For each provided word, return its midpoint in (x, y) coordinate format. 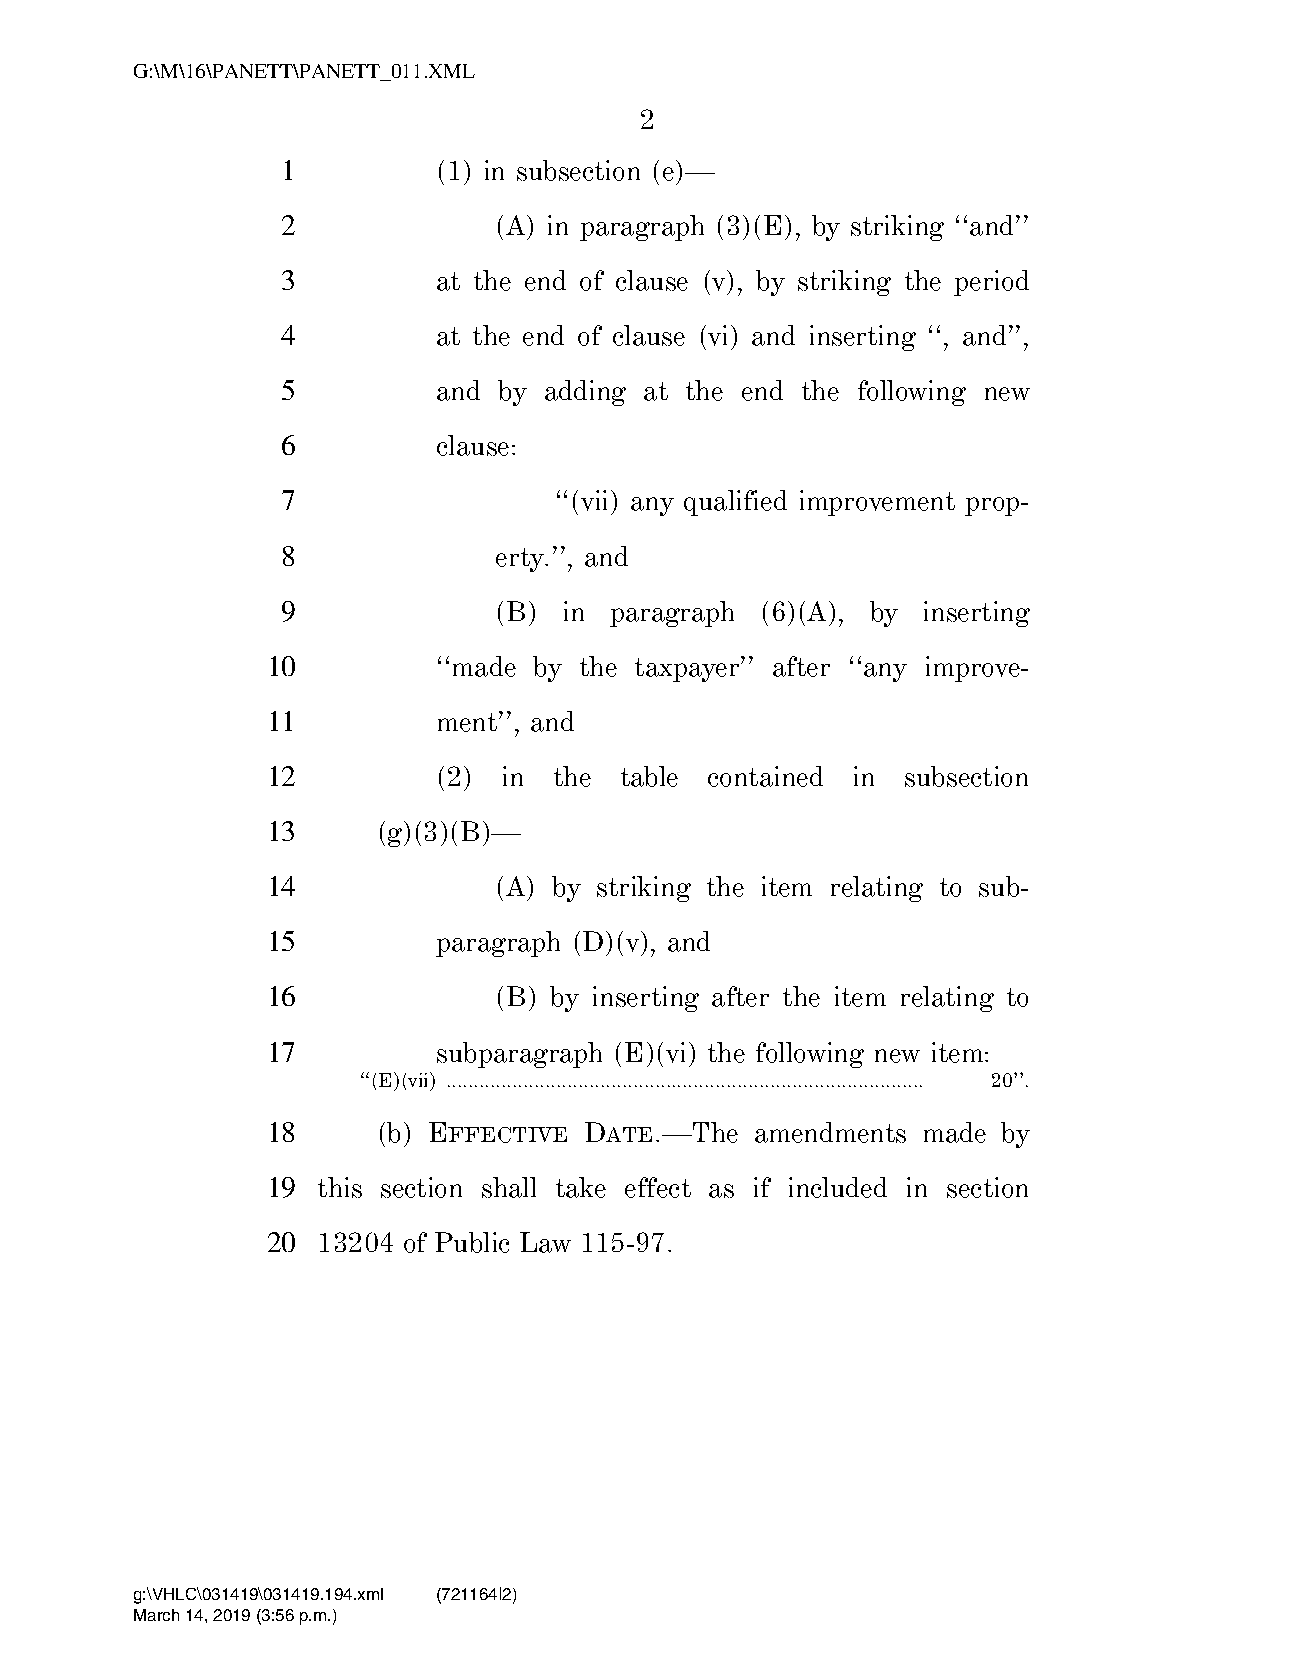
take (581, 1187)
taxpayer (688, 669)
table (649, 776)
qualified (735, 503)
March (156, 1615)
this (340, 1187)
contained (765, 776)
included (838, 1187)
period (991, 283)
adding (585, 393)
